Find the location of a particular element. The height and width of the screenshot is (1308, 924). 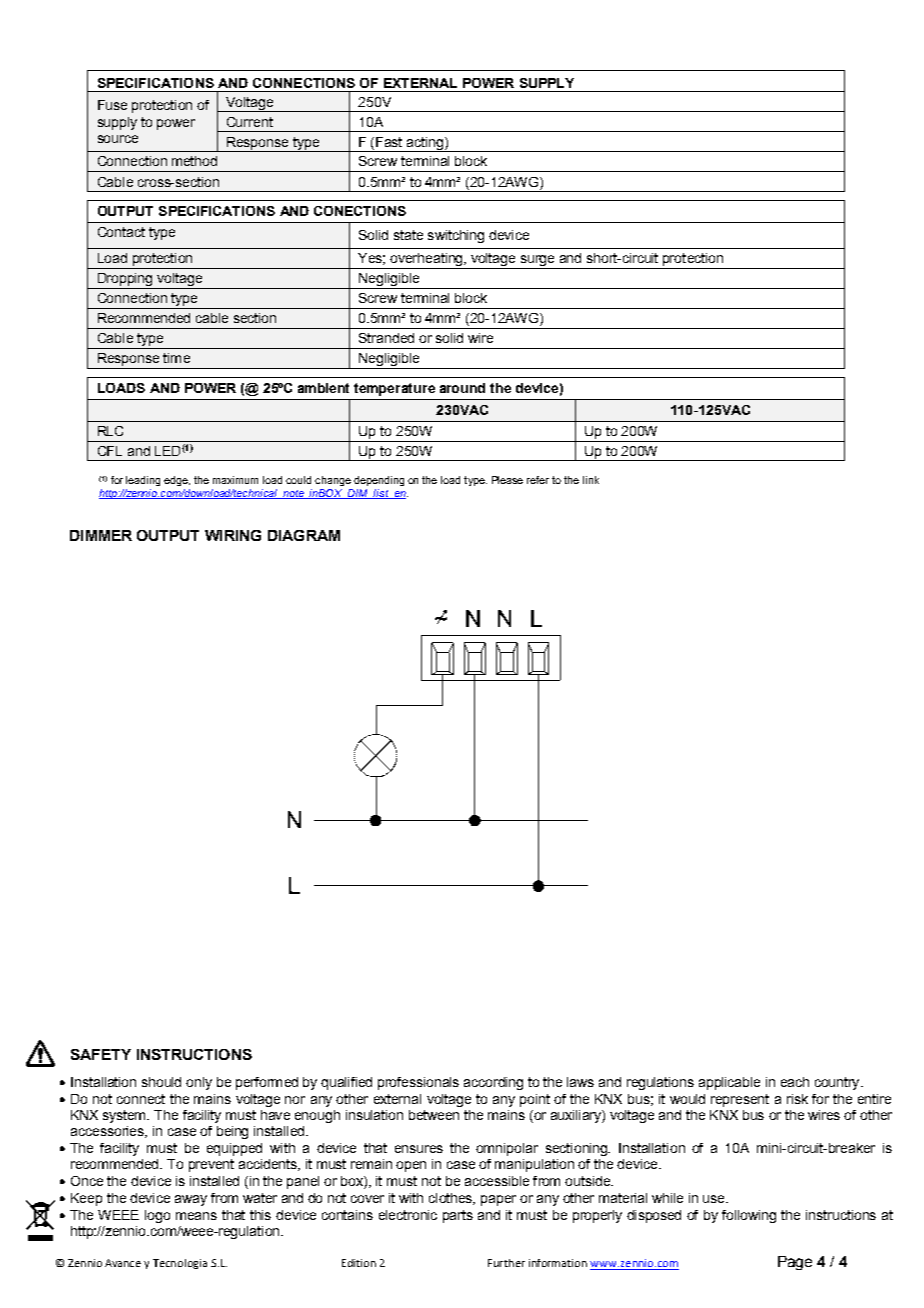

parts is located at coordinates (458, 1216).
